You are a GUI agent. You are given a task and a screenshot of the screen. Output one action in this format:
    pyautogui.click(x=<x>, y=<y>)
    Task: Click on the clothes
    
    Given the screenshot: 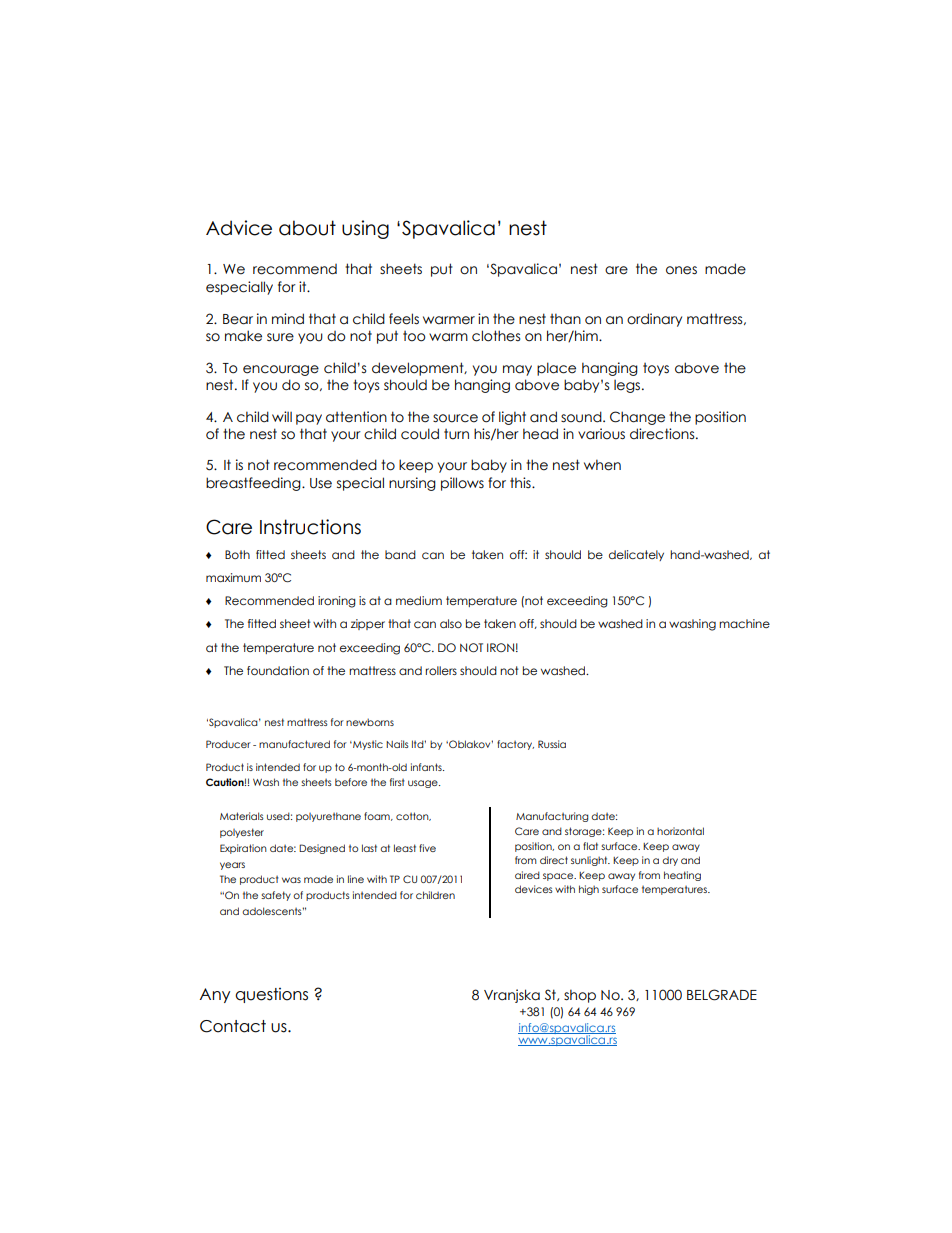 What is the action you would take?
    pyautogui.click(x=496, y=336)
